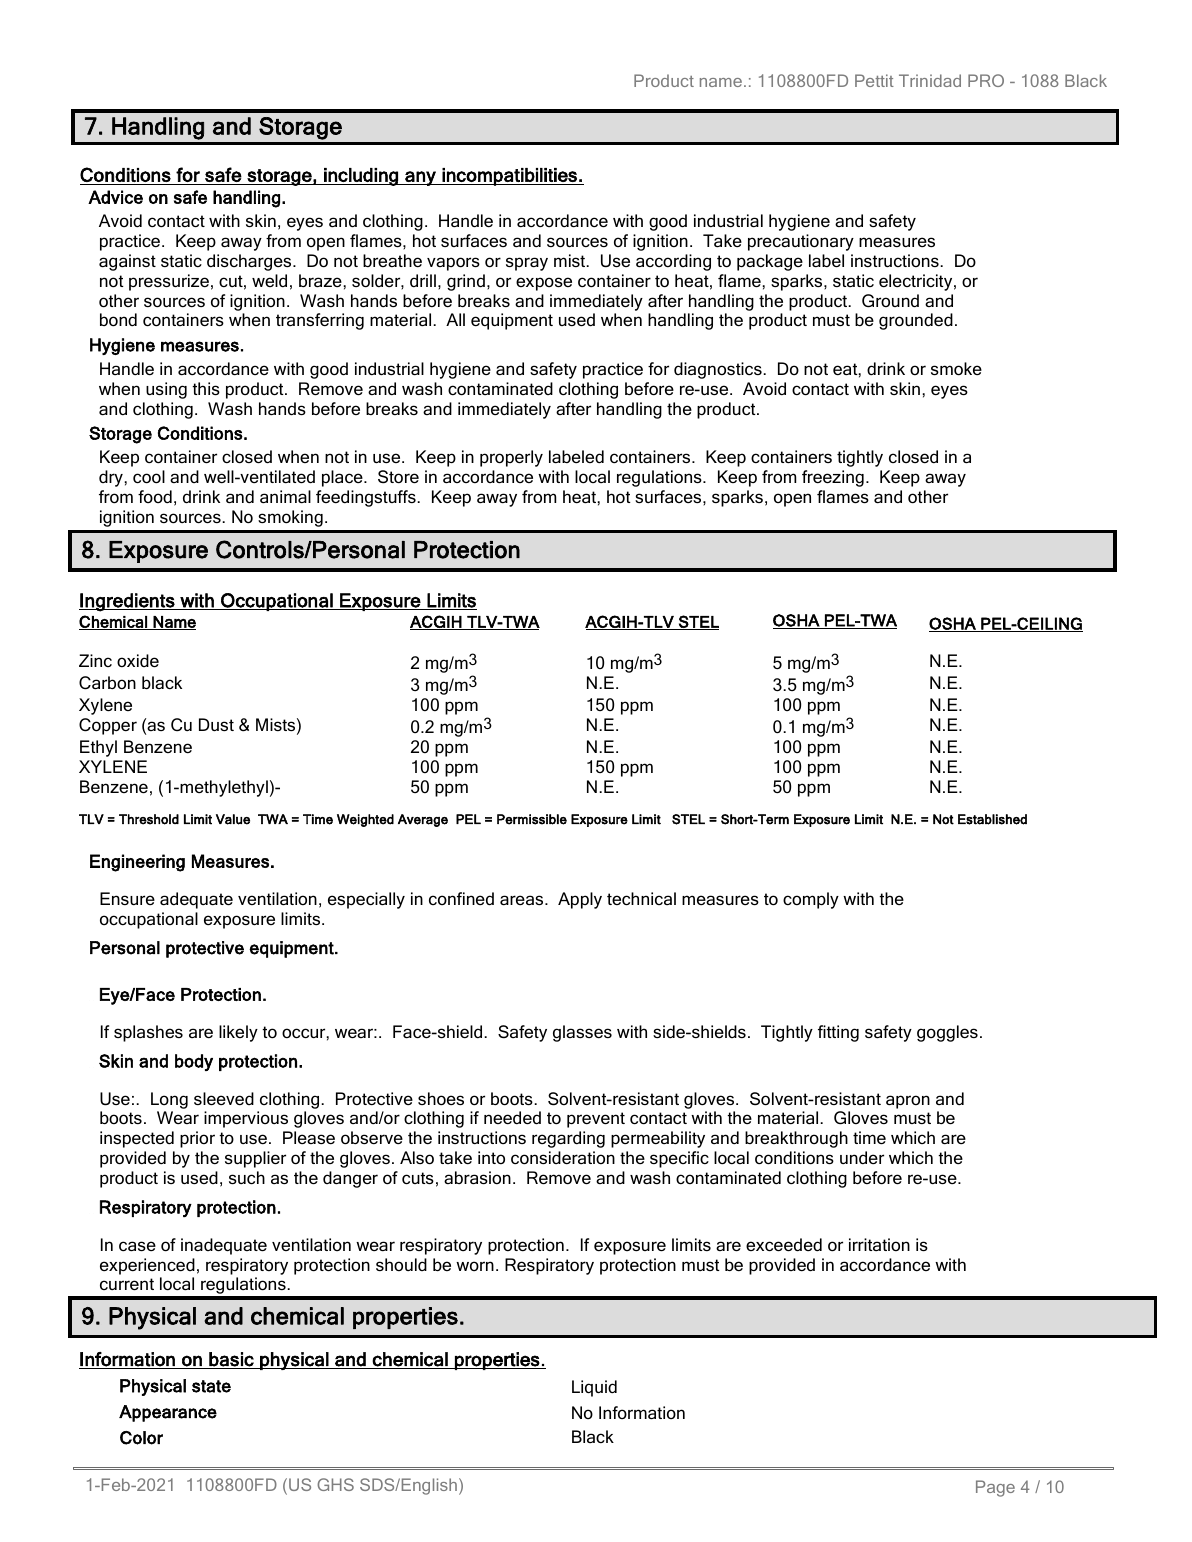 The width and height of the screenshot is (1192, 1542). I want to click on areas, so click(523, 900).
